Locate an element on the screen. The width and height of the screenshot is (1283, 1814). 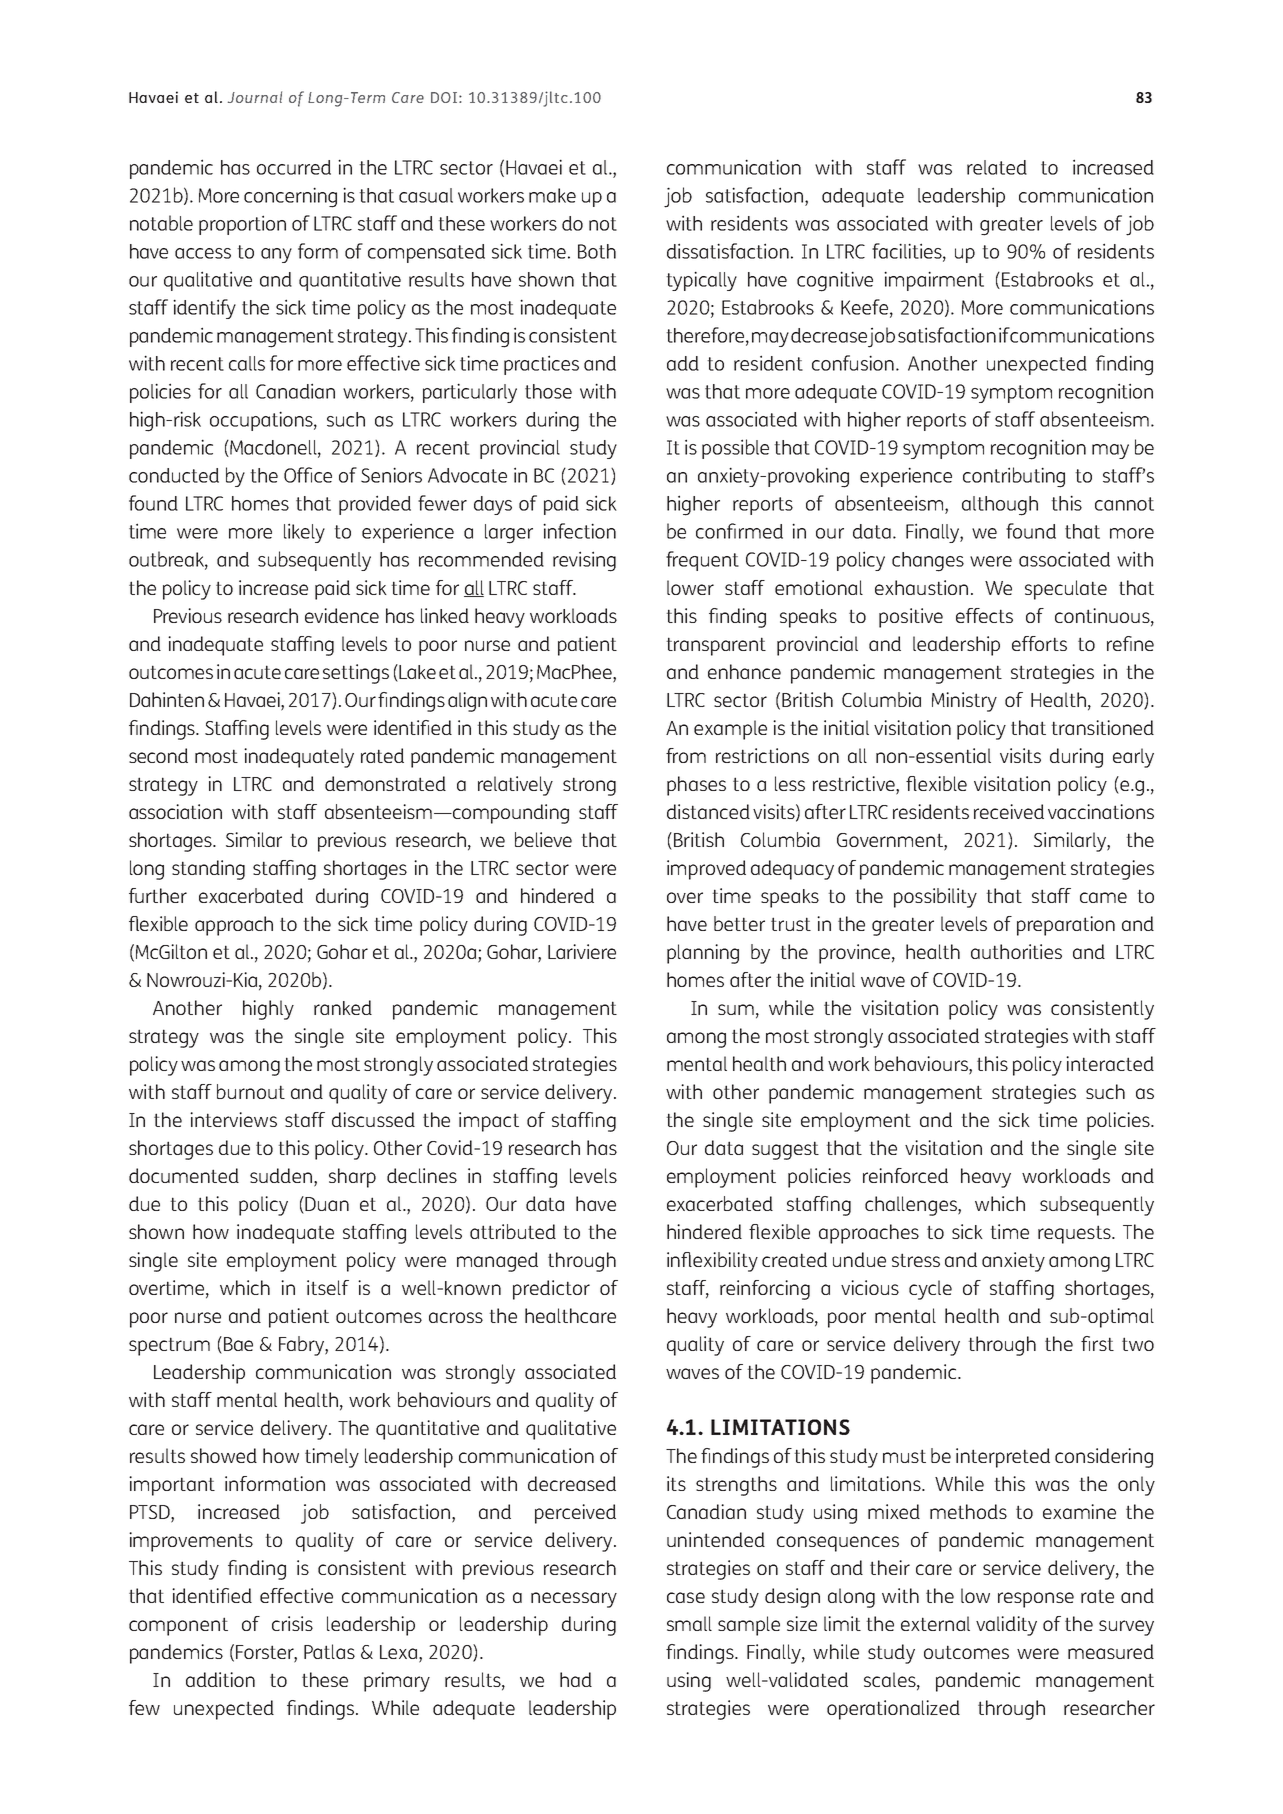
occurred is located at coordinates (294, 167).
